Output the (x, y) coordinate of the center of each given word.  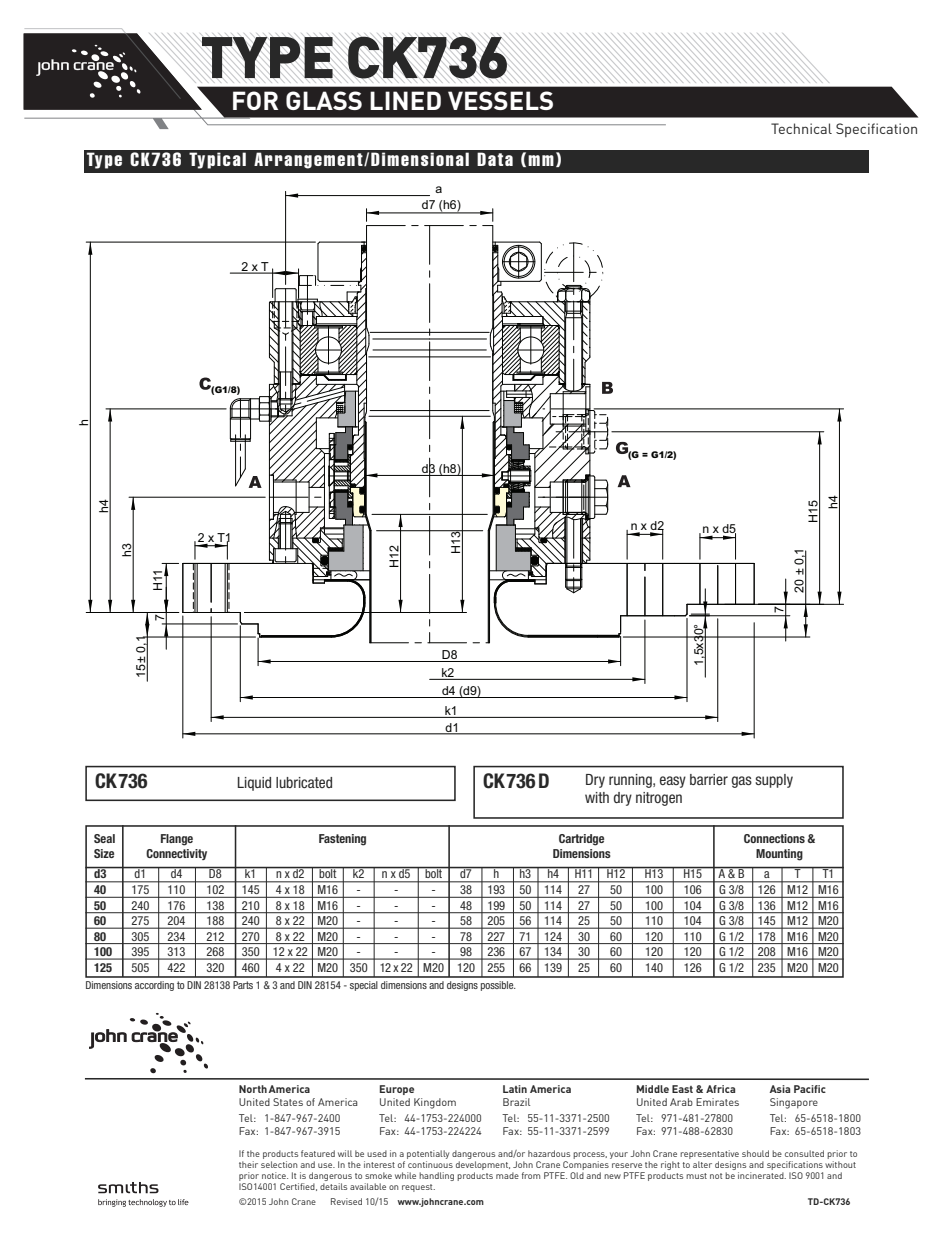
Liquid (254, 784)
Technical (801, 128)
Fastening (342, 840)
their (248, 1164)
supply (774, 781)
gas (742, 782)
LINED (405, 100)
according (154, 986)
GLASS (324, 100)
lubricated (304, 782)
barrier (709, 779)
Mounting (779, 855)
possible (498, 986)
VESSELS (500, 100)
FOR (255, 100)
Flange (177, 840)
